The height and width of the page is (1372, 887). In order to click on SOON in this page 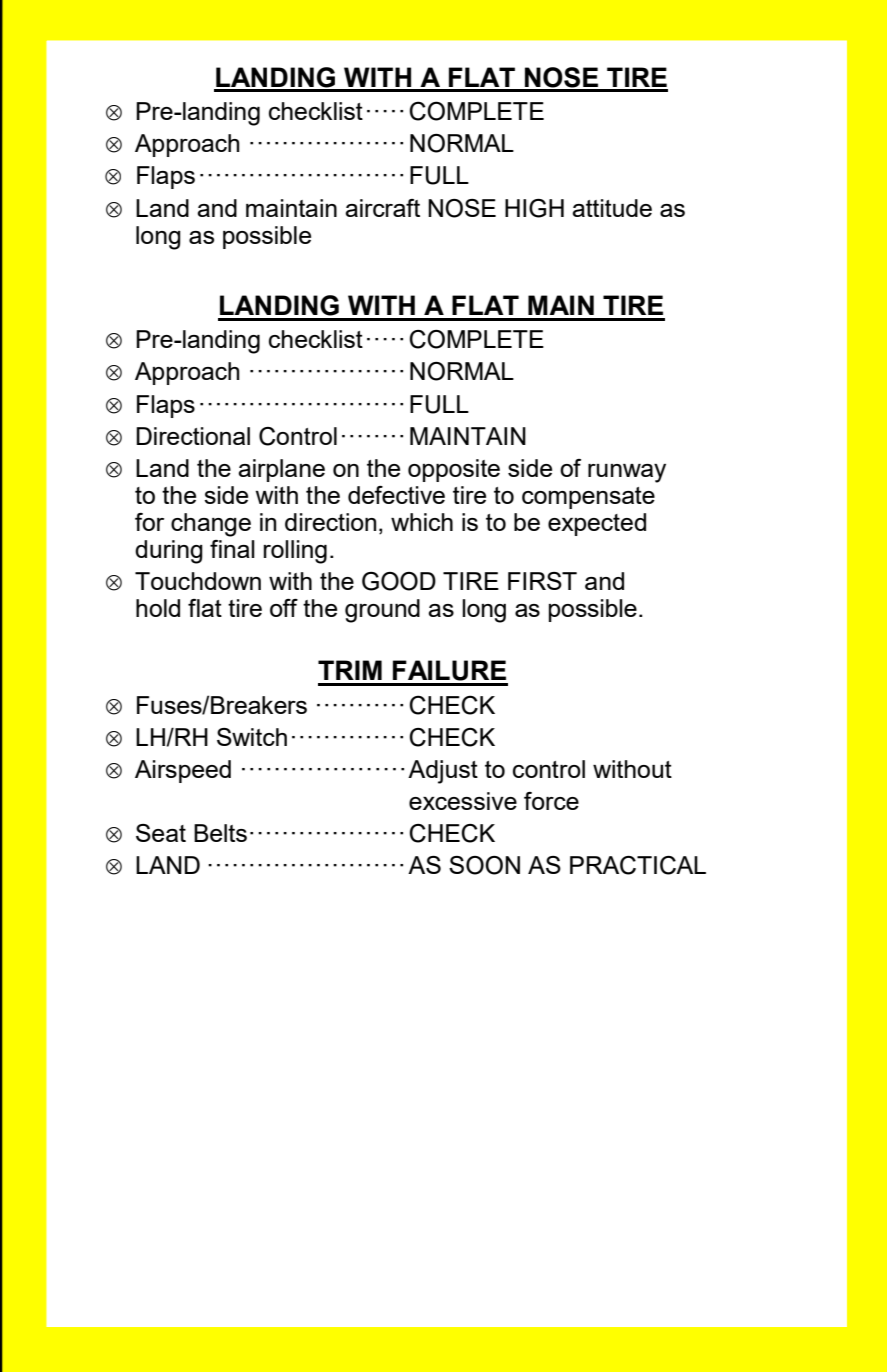, I will do `click(484, 865)`.
